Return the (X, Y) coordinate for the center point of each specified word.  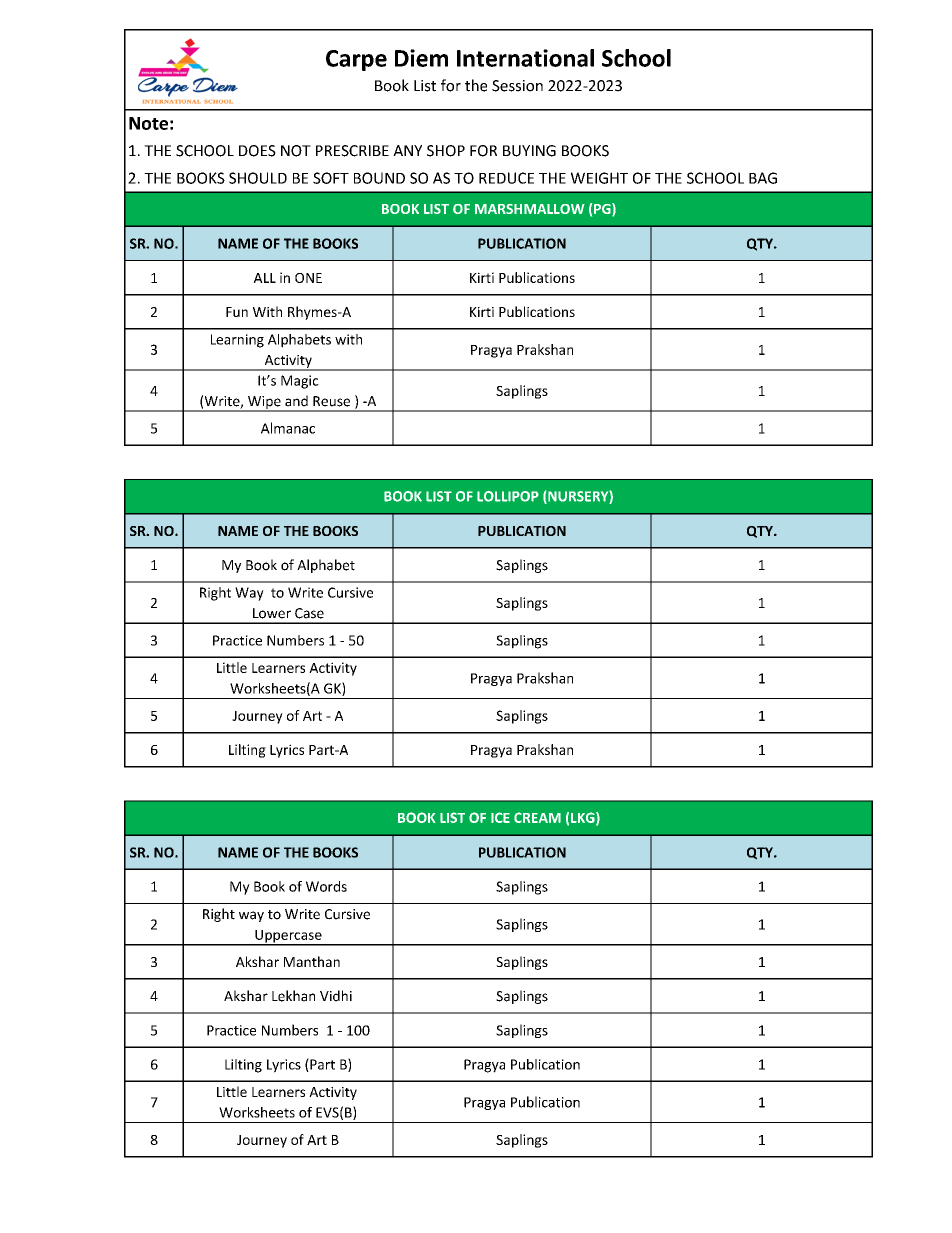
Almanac (288, 428)
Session (517, 86)
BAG (763, 178)
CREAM (537, 817)
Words (326, 886)
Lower (272, 613)
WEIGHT (599, 178)
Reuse (331, 401)
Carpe (356, 60)
